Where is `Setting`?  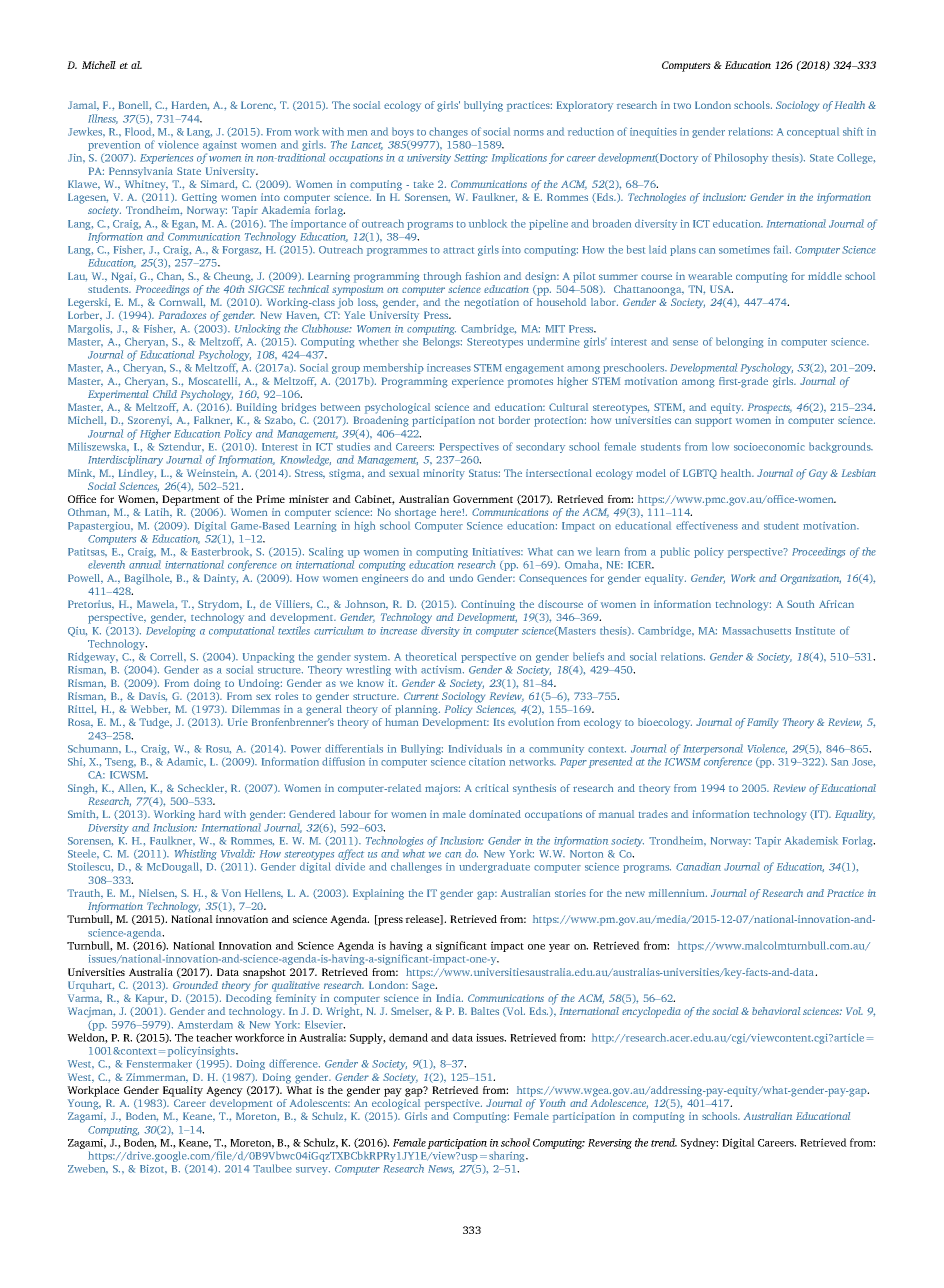 Setting is located at coordinates (471, 159).
